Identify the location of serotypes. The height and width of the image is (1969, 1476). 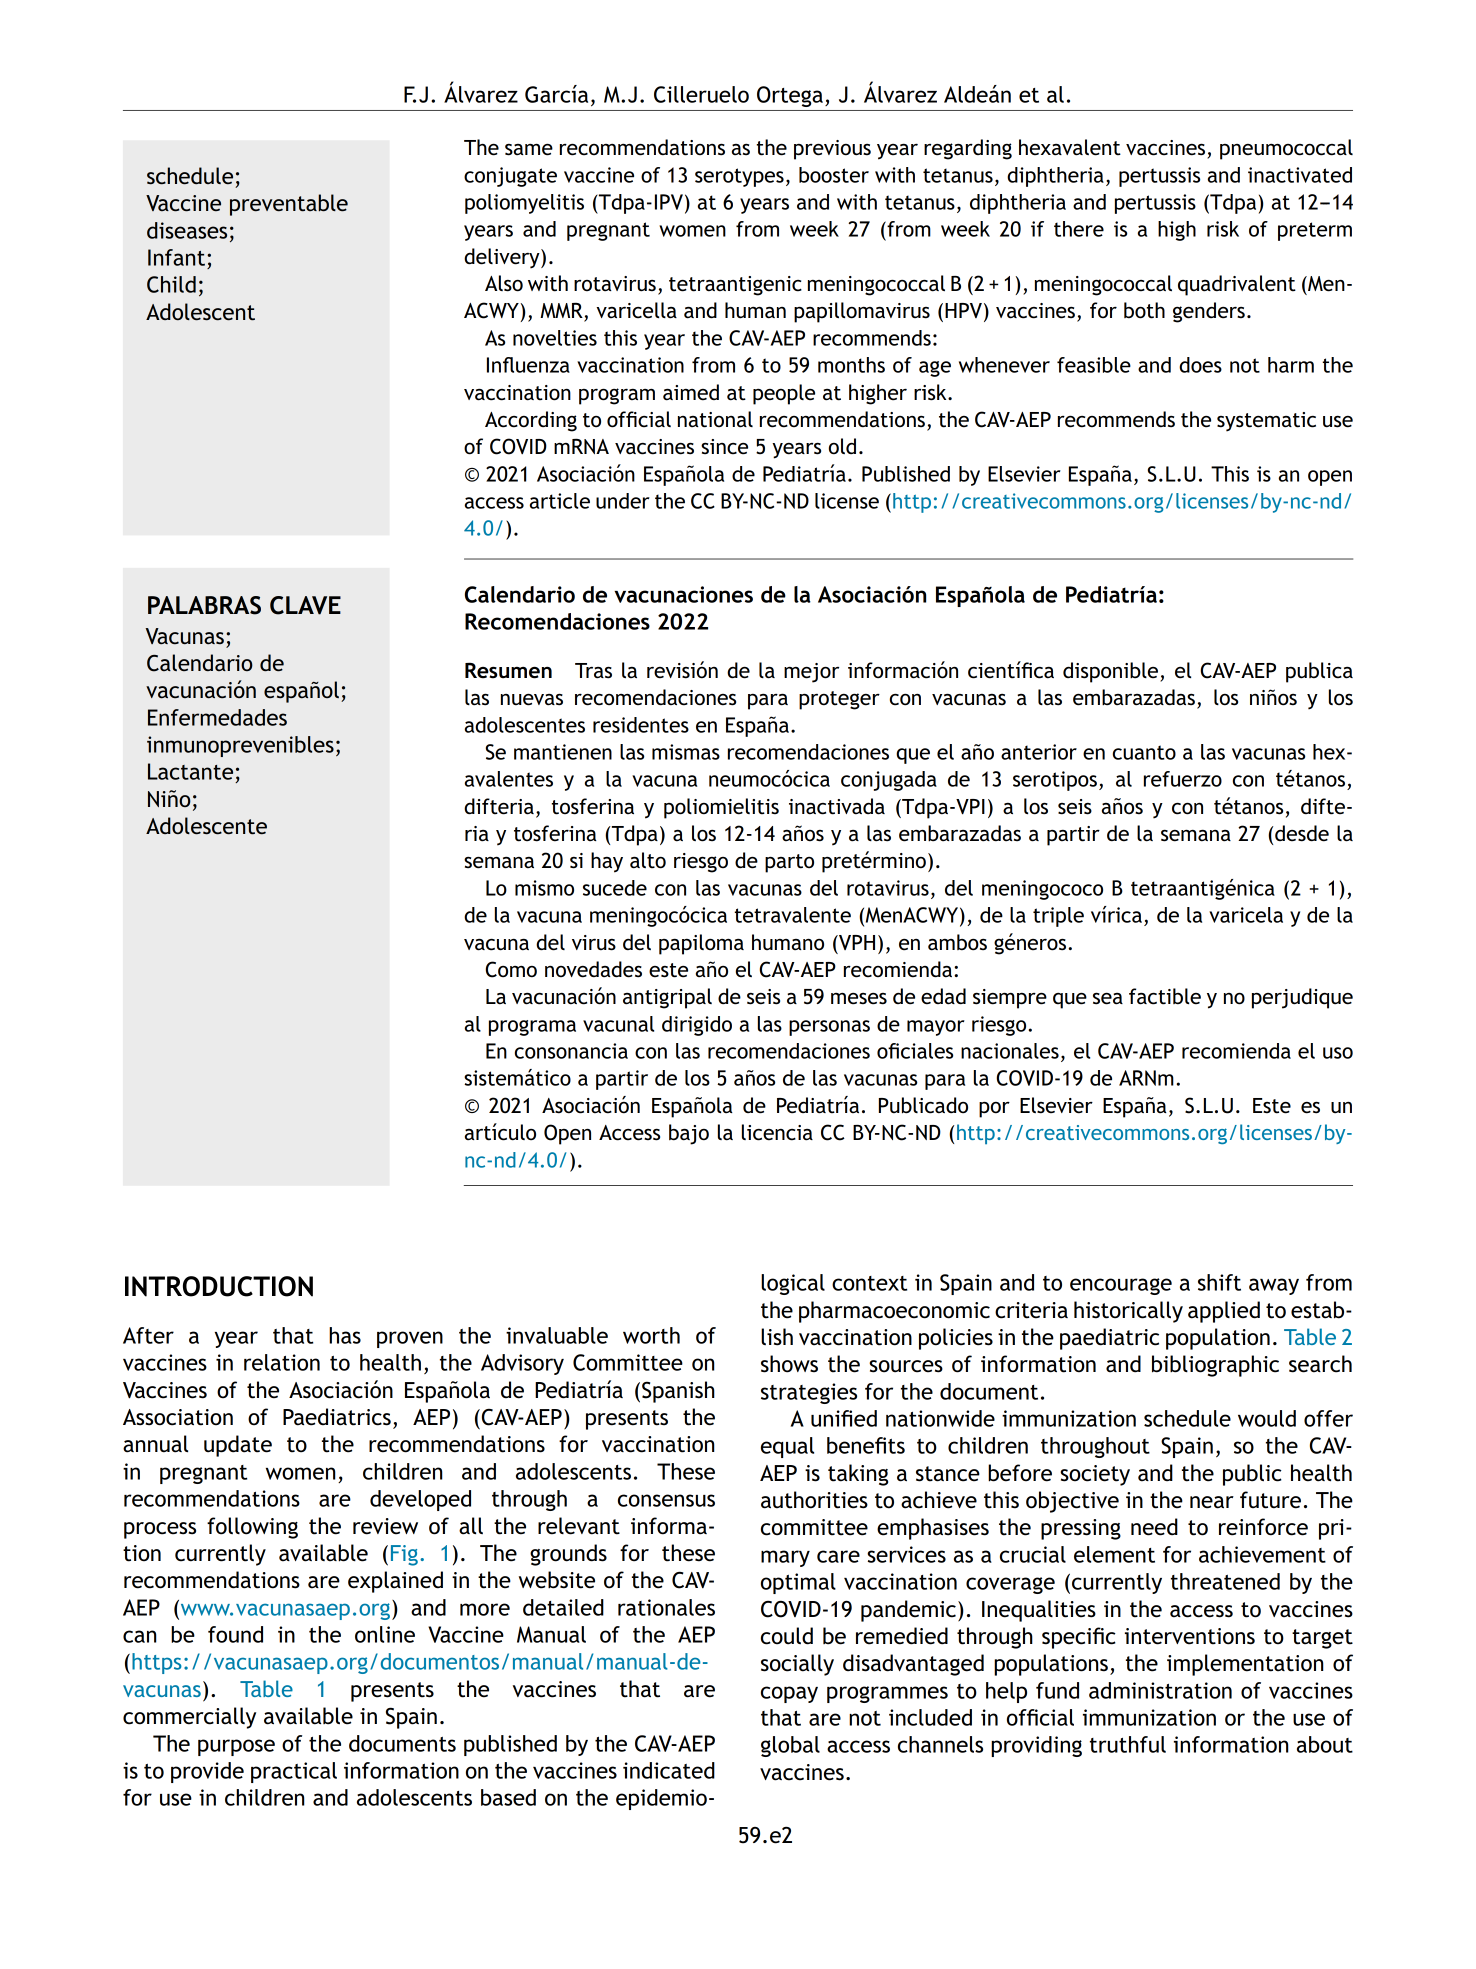
(739, 177).
